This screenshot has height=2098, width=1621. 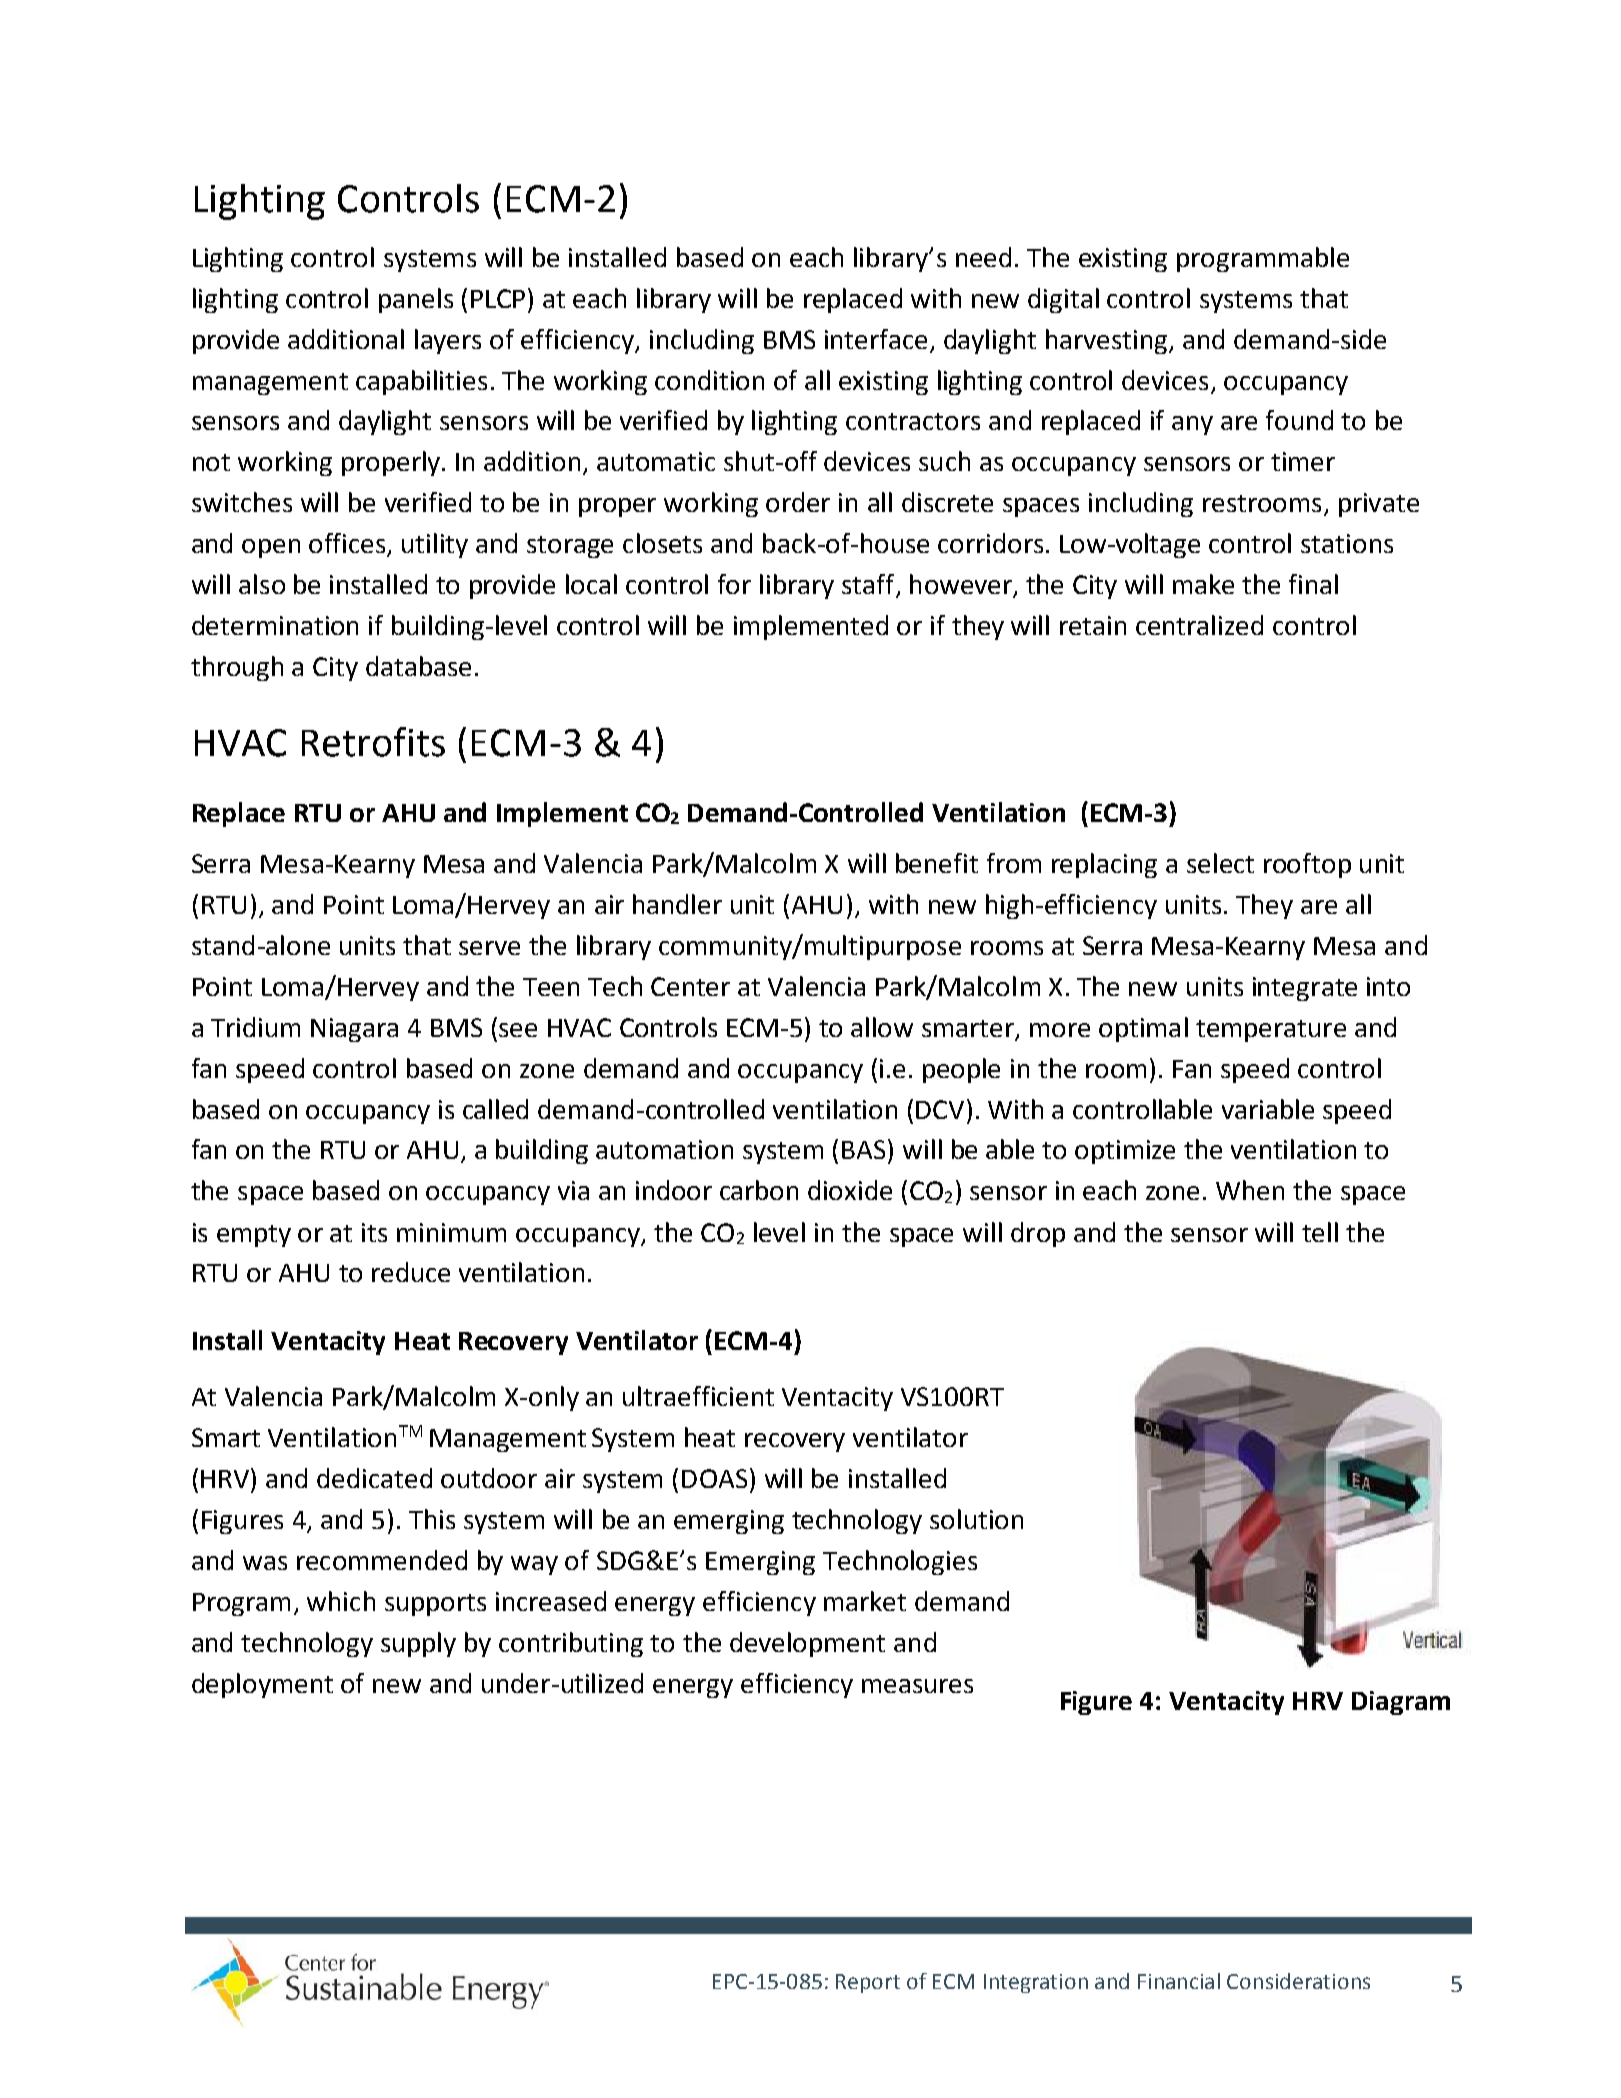 I want to click on Financial, so click(x=1179, y=1981).
